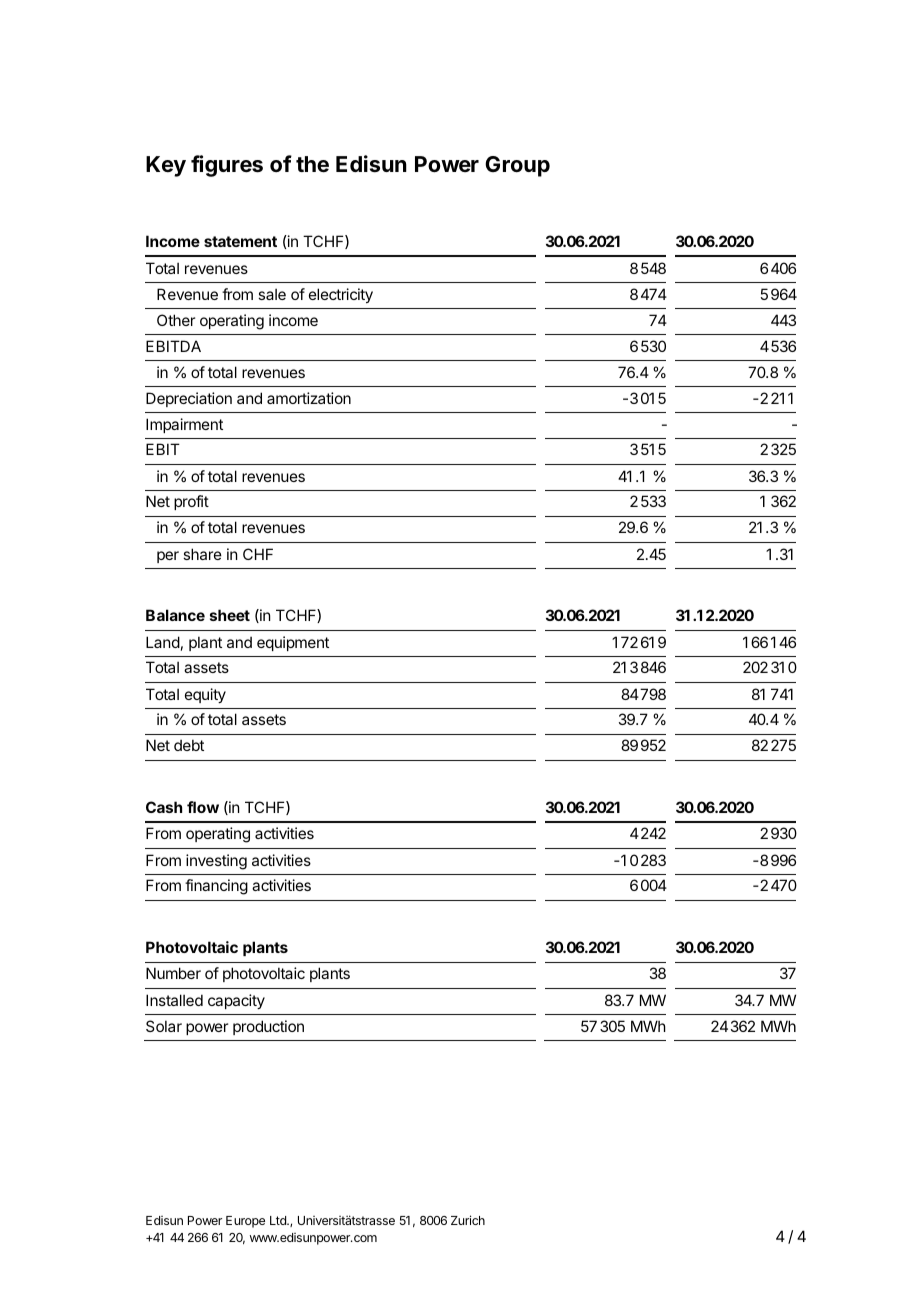  I want to click on financing, so click(216, 887).
